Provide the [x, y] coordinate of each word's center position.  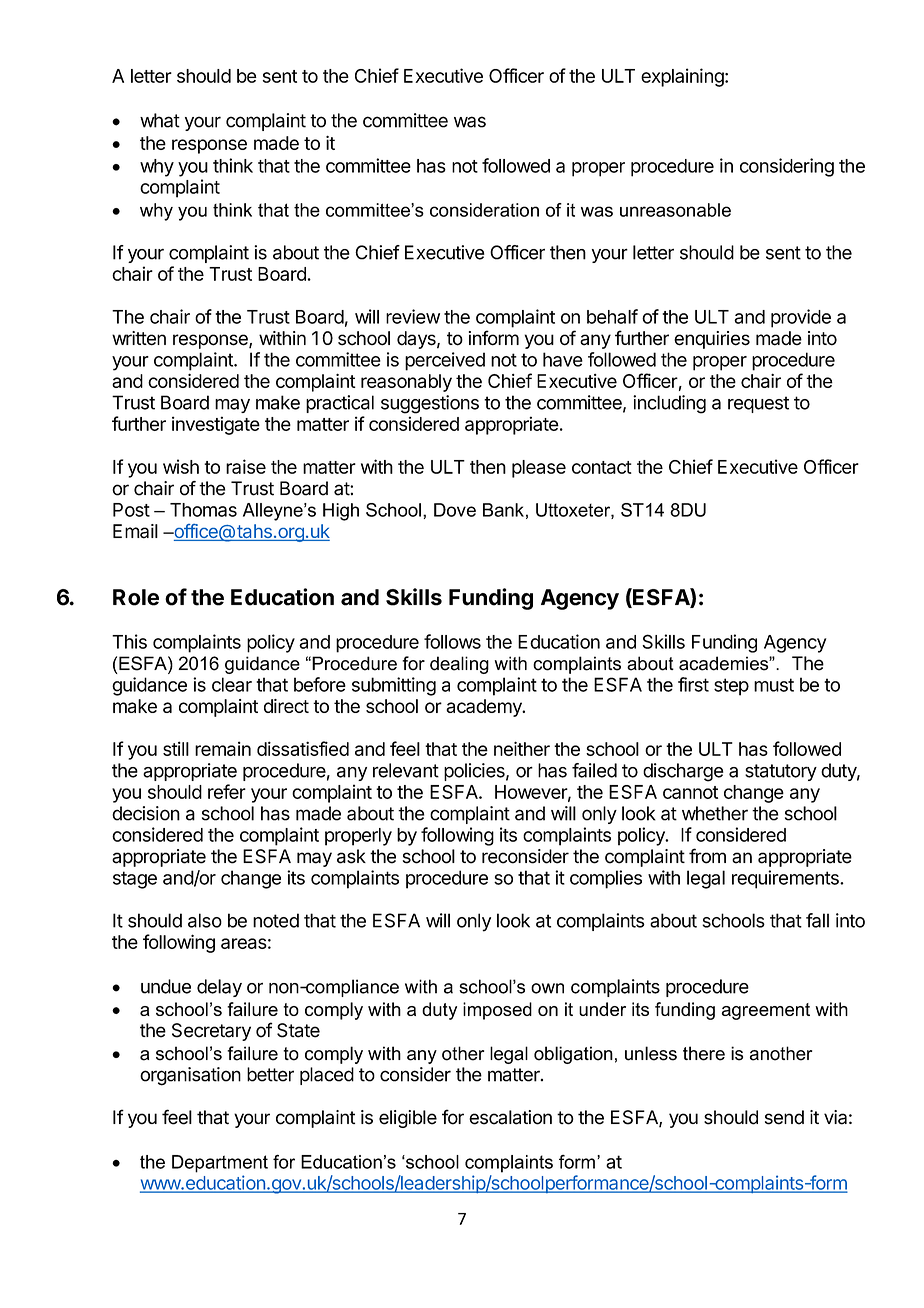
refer [227, 791]
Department [220, 1164]
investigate [216, 425]
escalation [510, 1117]
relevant [406, 770]
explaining [683, 77]
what [160, 120]
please [539, 469]
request [758, 404]
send [784, 1117]
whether [715, 813]
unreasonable [675, 210]
